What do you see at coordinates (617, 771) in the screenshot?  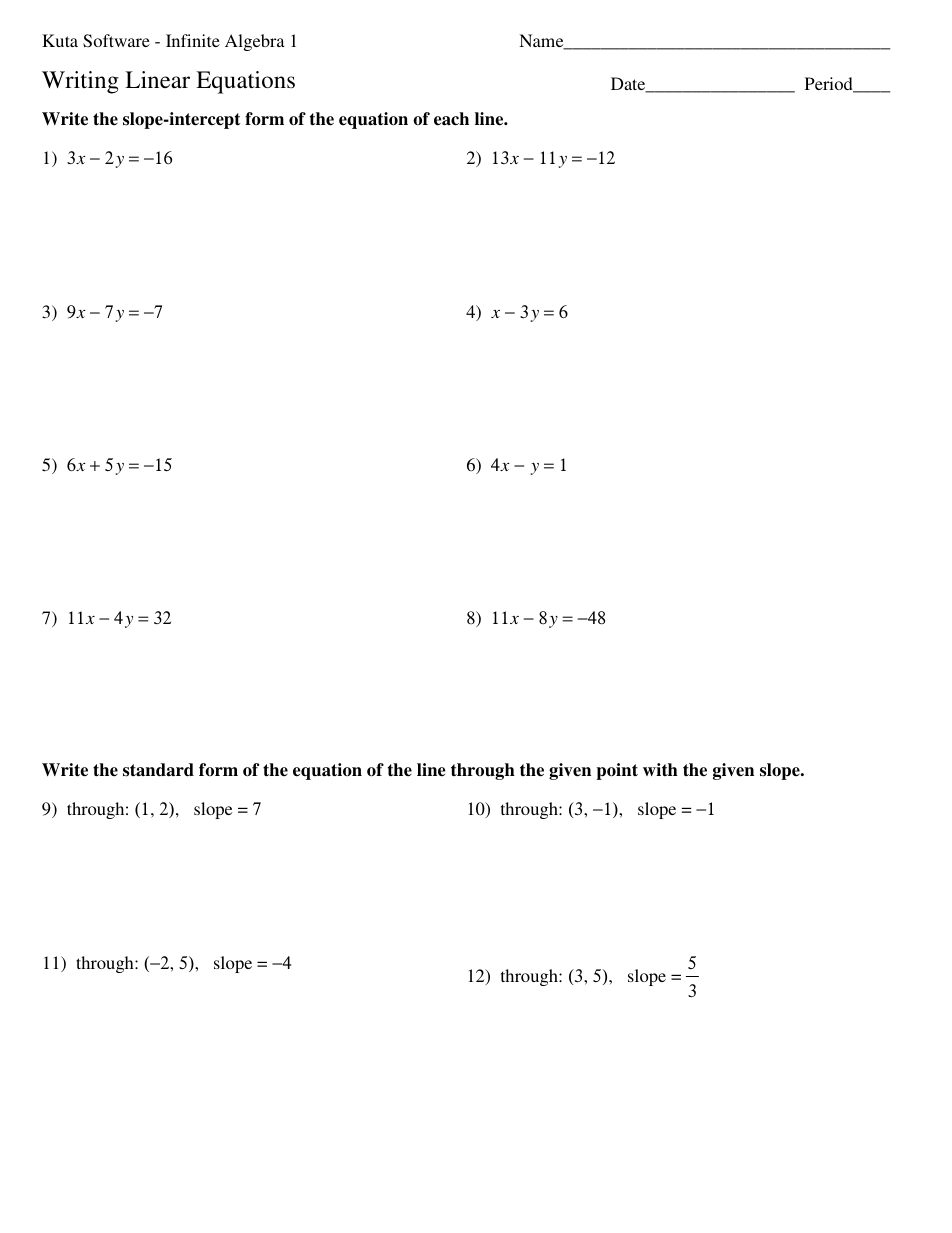 I see `point` at bounding box center [617, 771].
